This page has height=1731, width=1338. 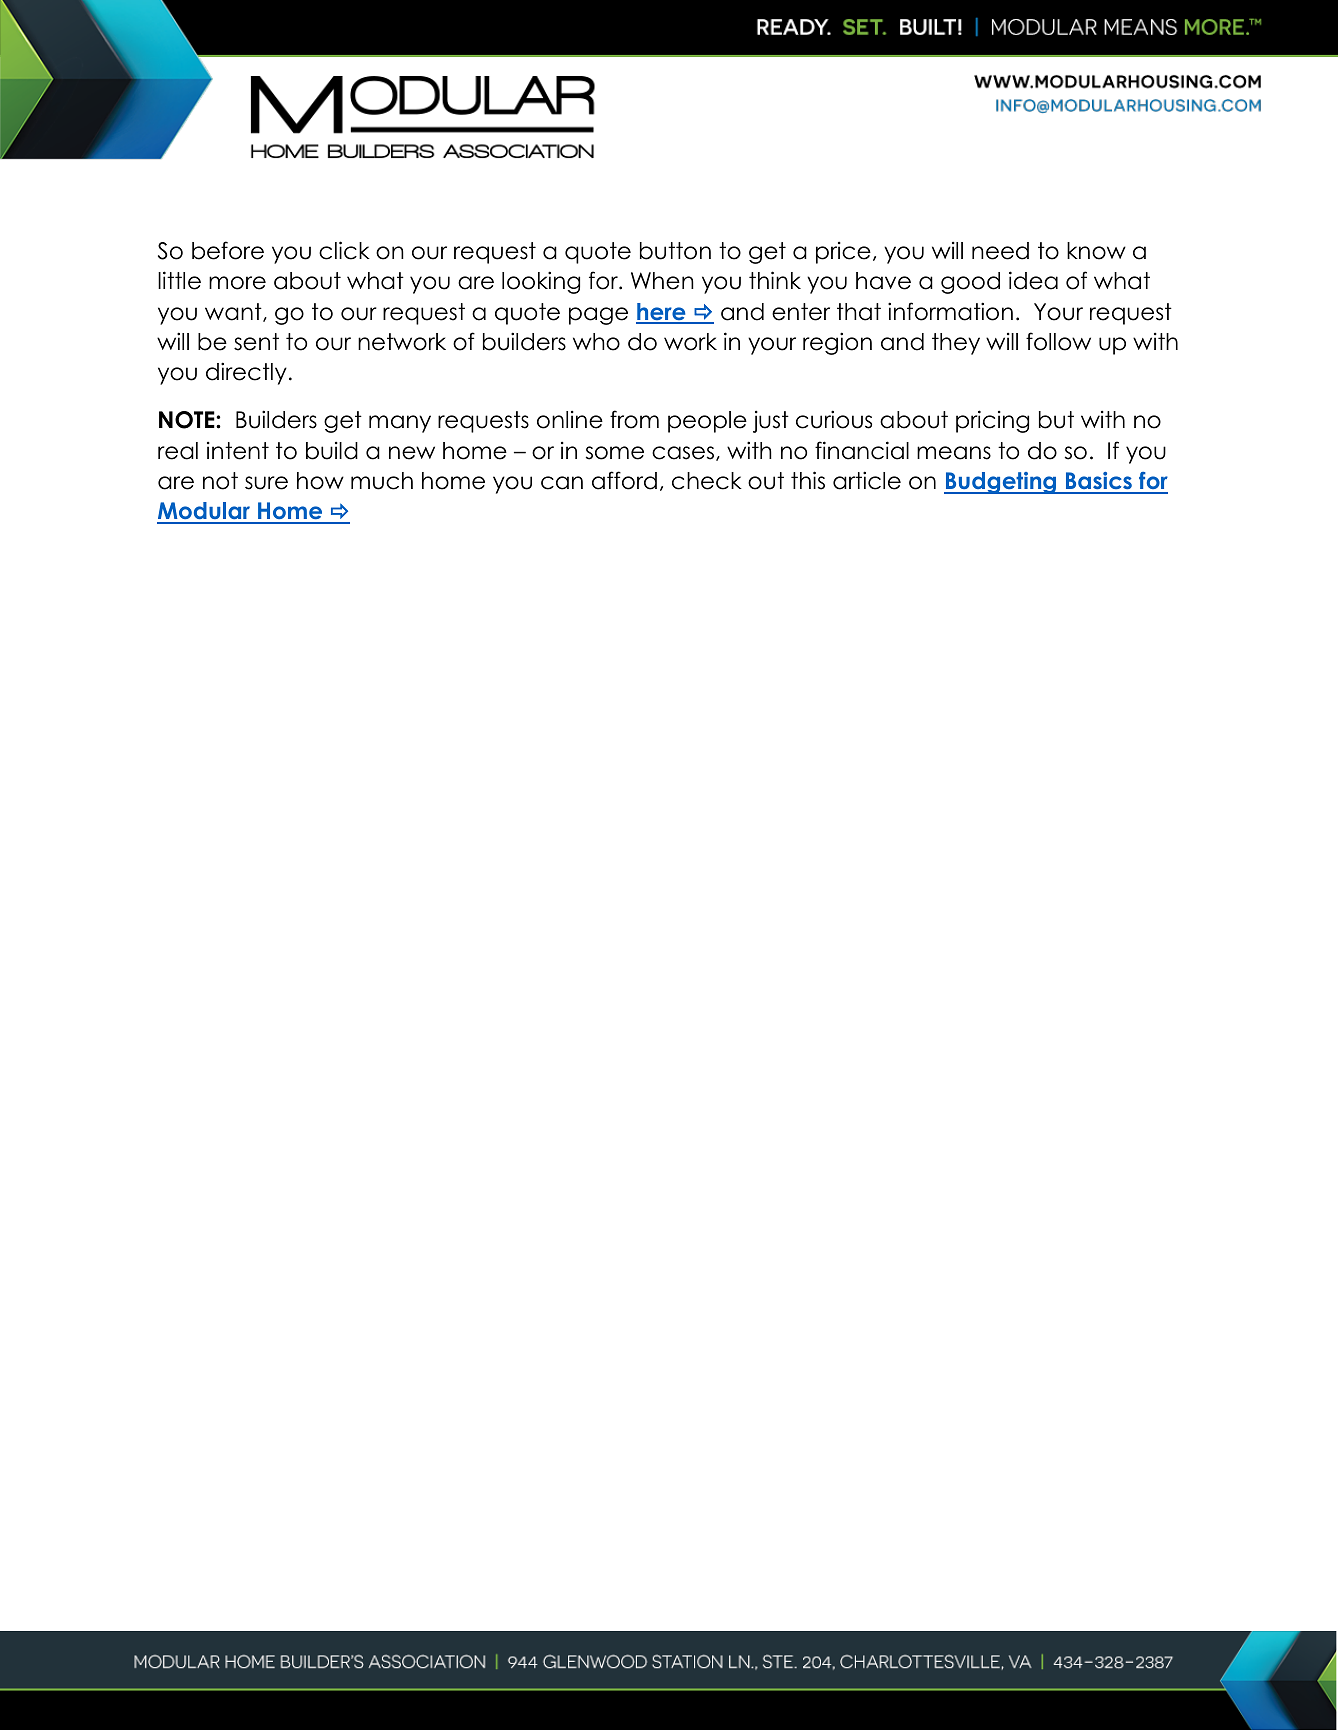 I want to click on Budgeting, so click(x=1001, y=483).
